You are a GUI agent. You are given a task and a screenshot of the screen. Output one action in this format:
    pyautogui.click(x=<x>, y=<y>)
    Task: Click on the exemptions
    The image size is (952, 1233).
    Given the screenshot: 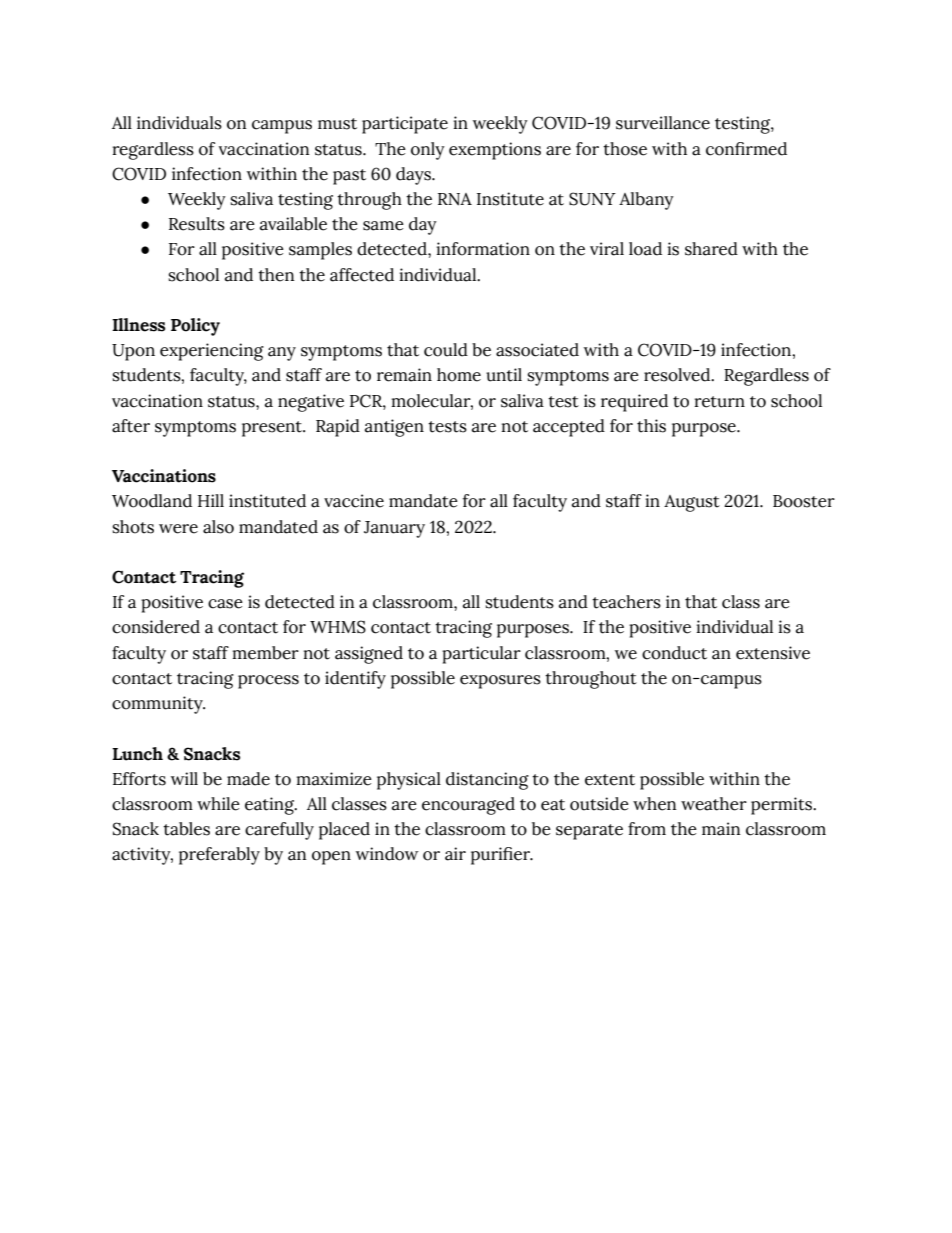 What is the action you would take?
    pyautogui.click(x=495, y=151)
